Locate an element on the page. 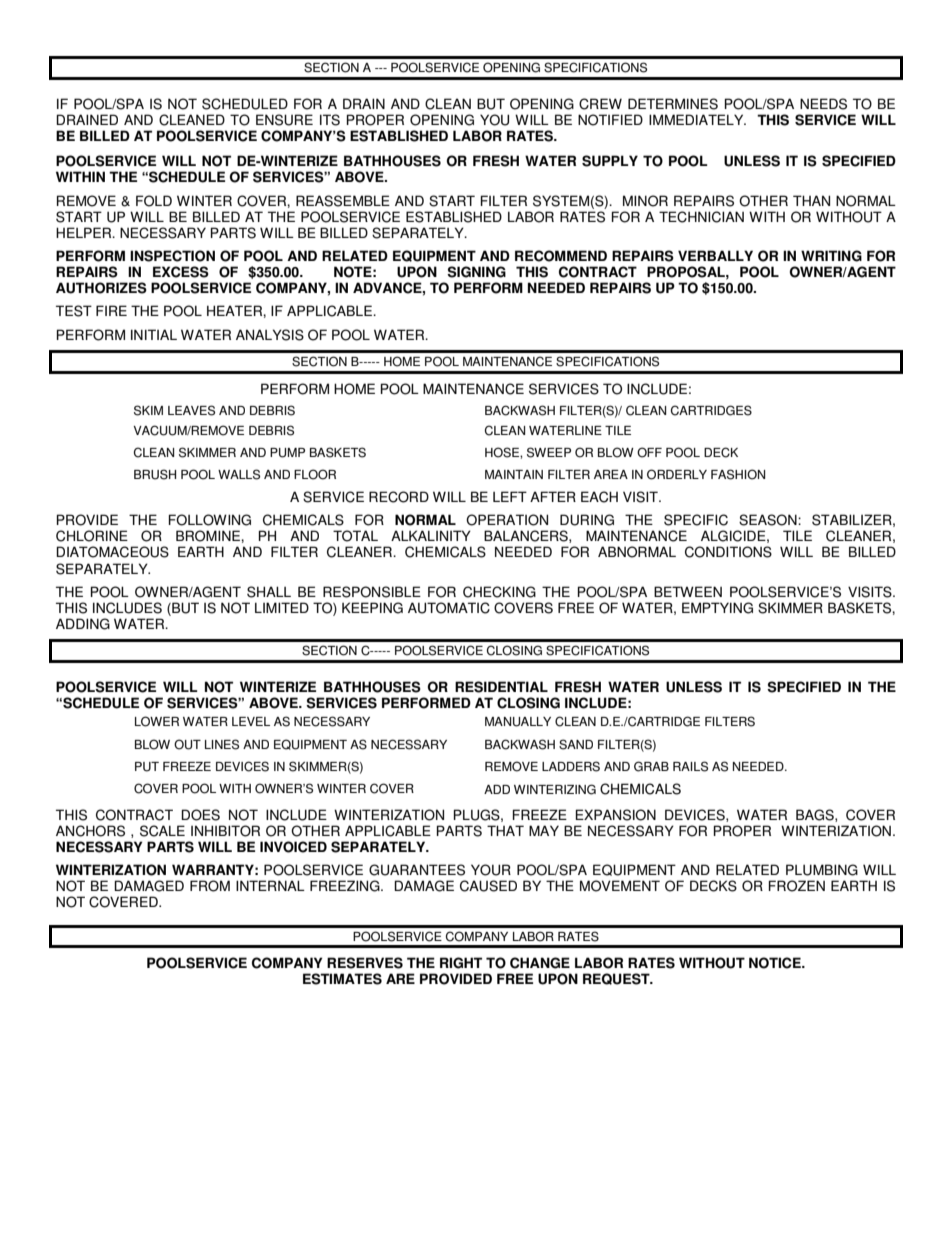  SIGNING is located at coordinates (476, 272).
